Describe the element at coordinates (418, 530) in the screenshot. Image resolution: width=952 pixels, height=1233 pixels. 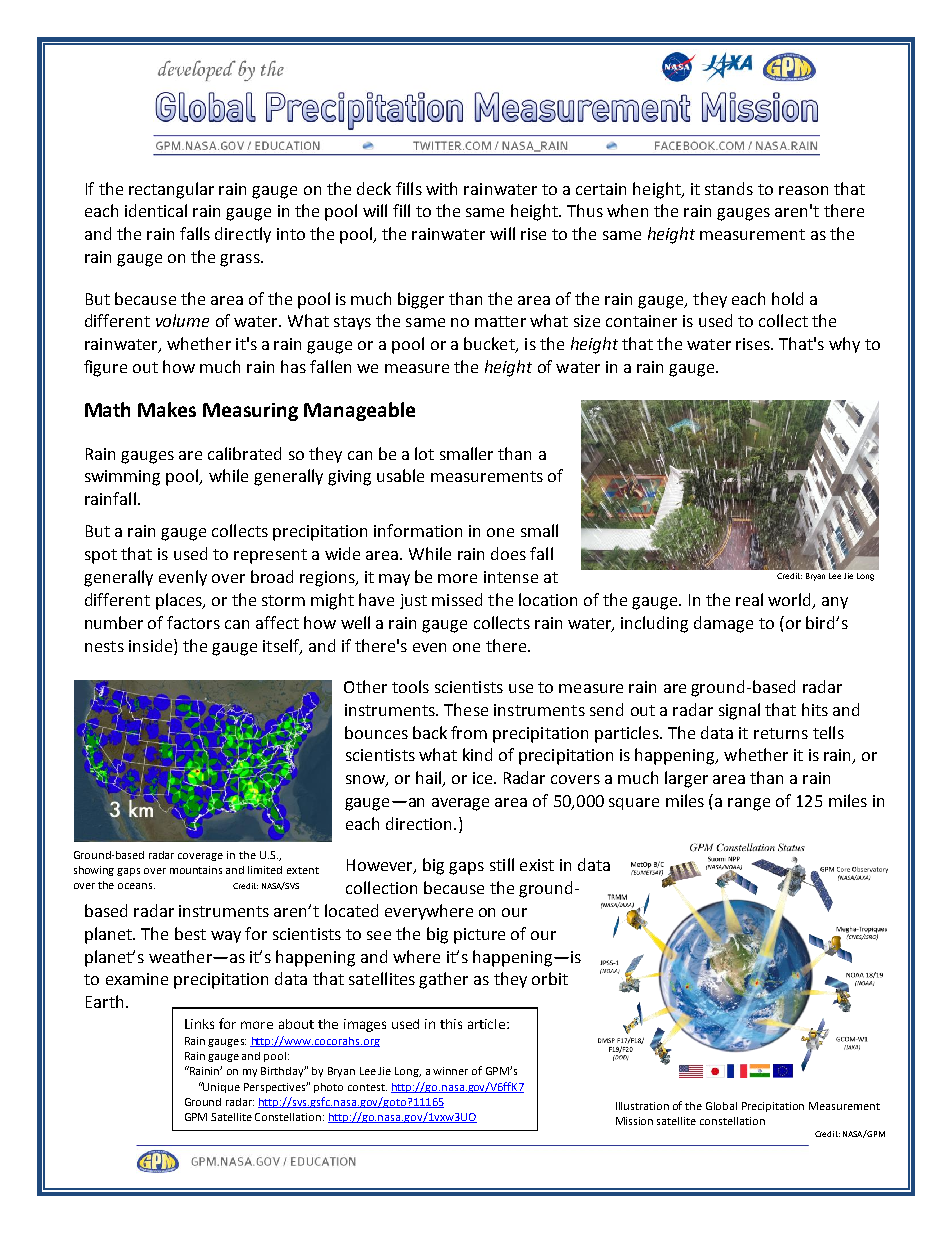
I see `information` at that location.
